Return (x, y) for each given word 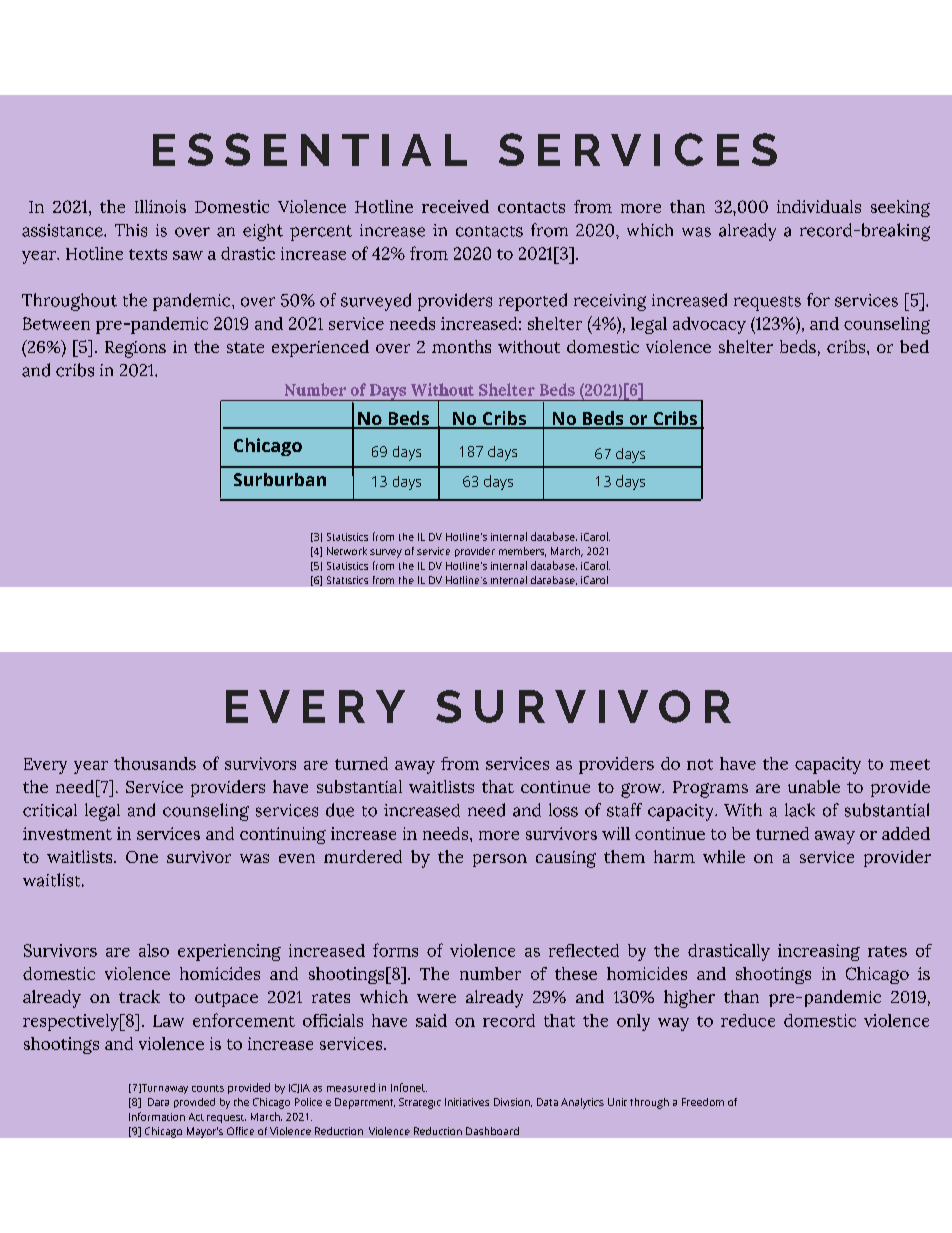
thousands (155, 763)
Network (347, 551)
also (154, 950)
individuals (819, 206)
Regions (135, 349)
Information (157, 1116)
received (455, 206)
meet (910, 764)
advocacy (709, 325)
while (724, 856)
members (522, 552)
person (500, 860)
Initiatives (467, 1102)
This (131, 230)
